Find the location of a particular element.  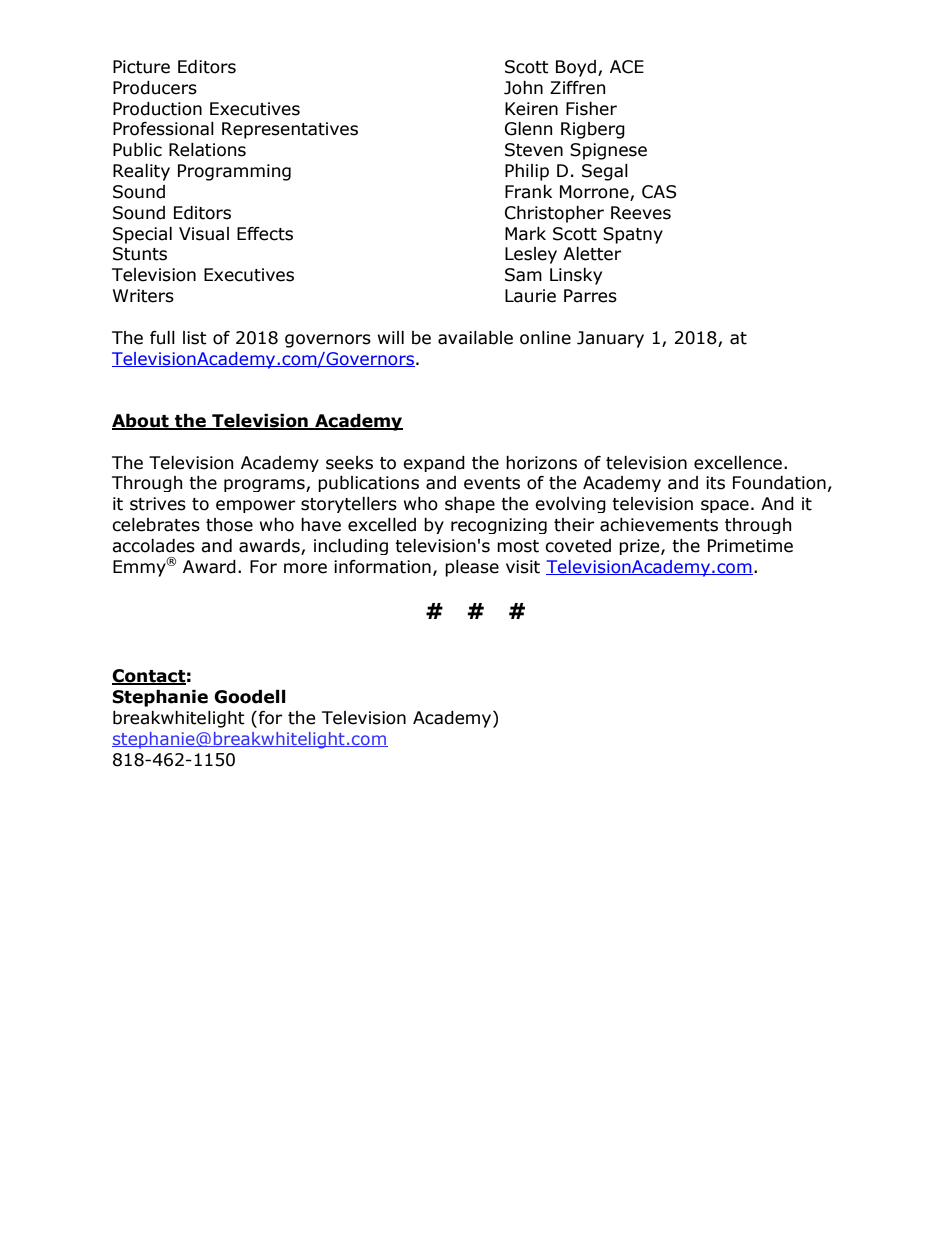

available is located at coordinates (475, 338).
